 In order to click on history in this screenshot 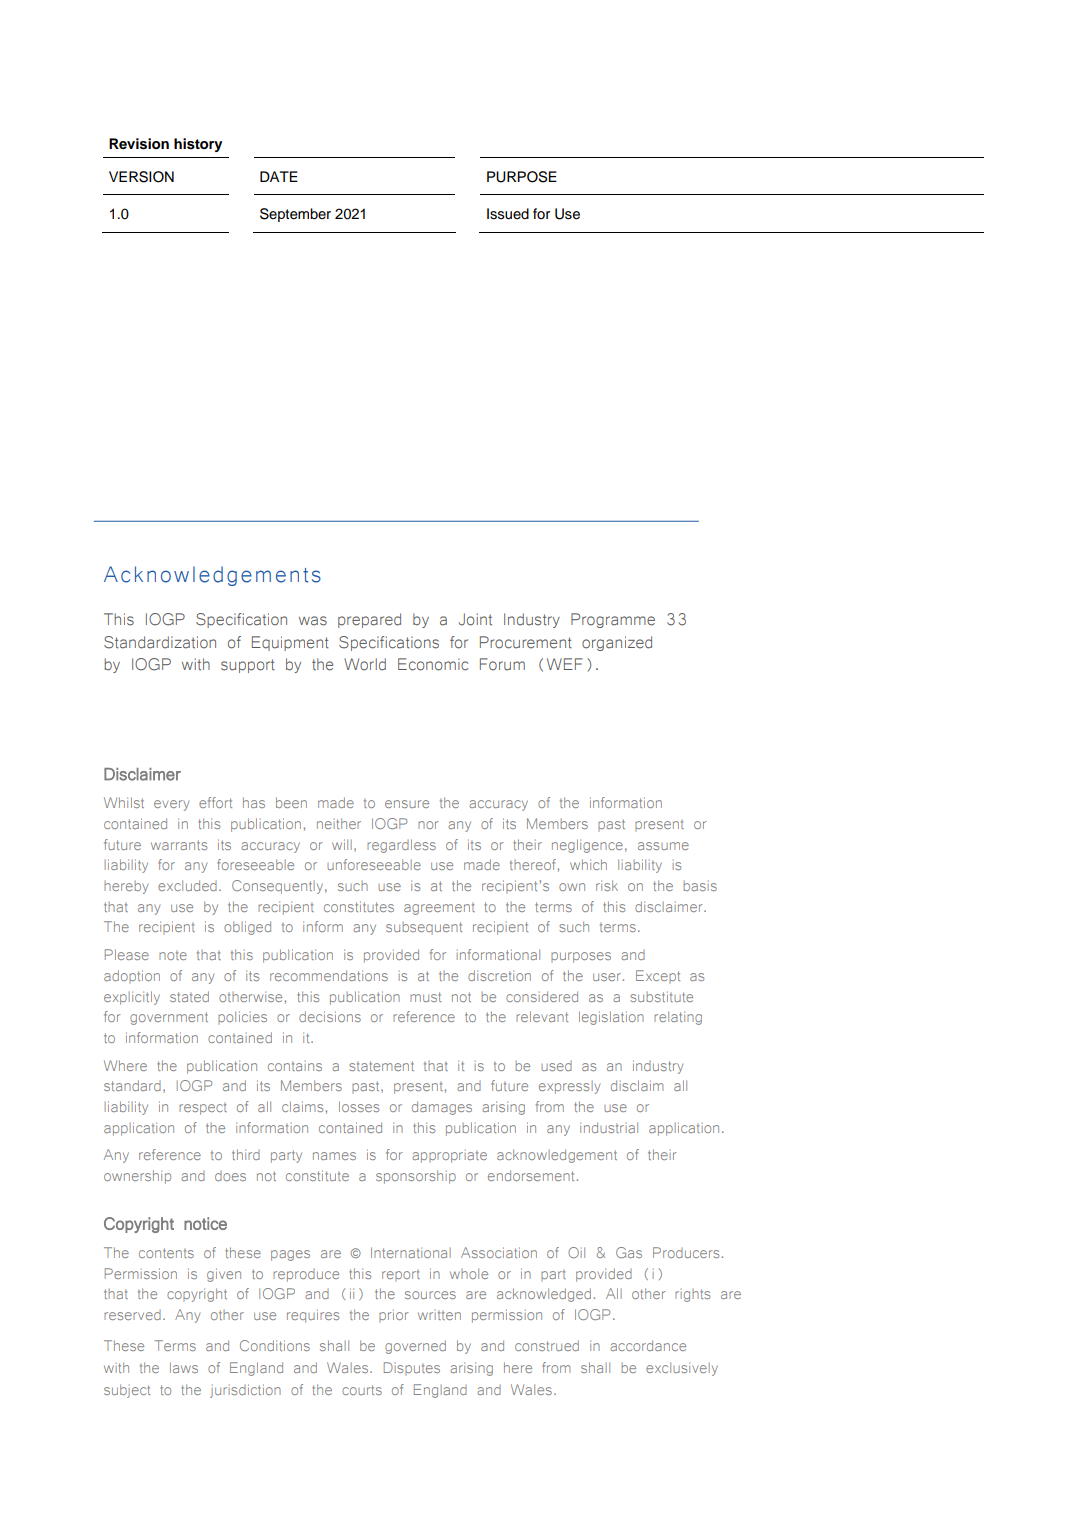, I will do `click(198, 145)`.
